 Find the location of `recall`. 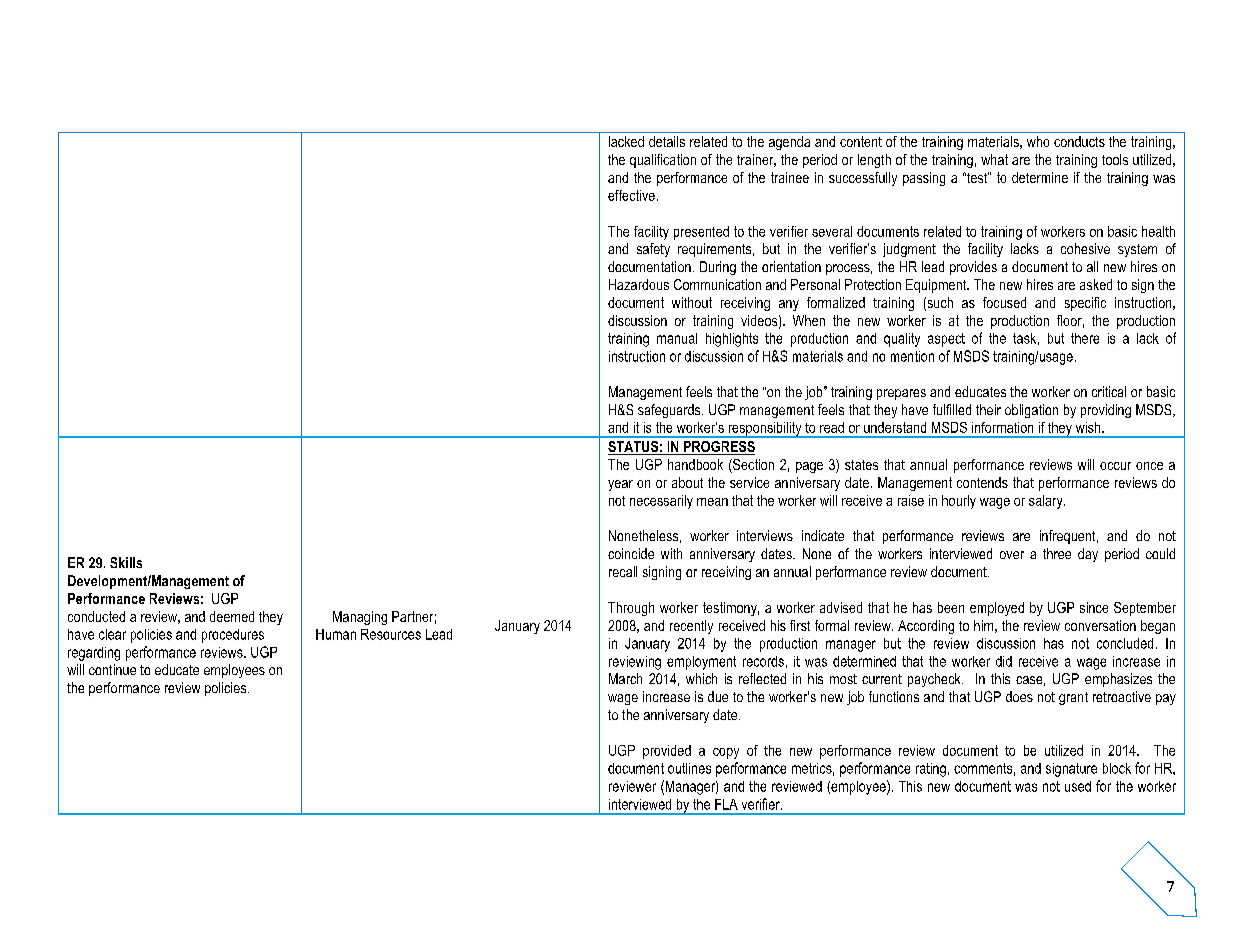

recall is located at coordinates (623, 571).
